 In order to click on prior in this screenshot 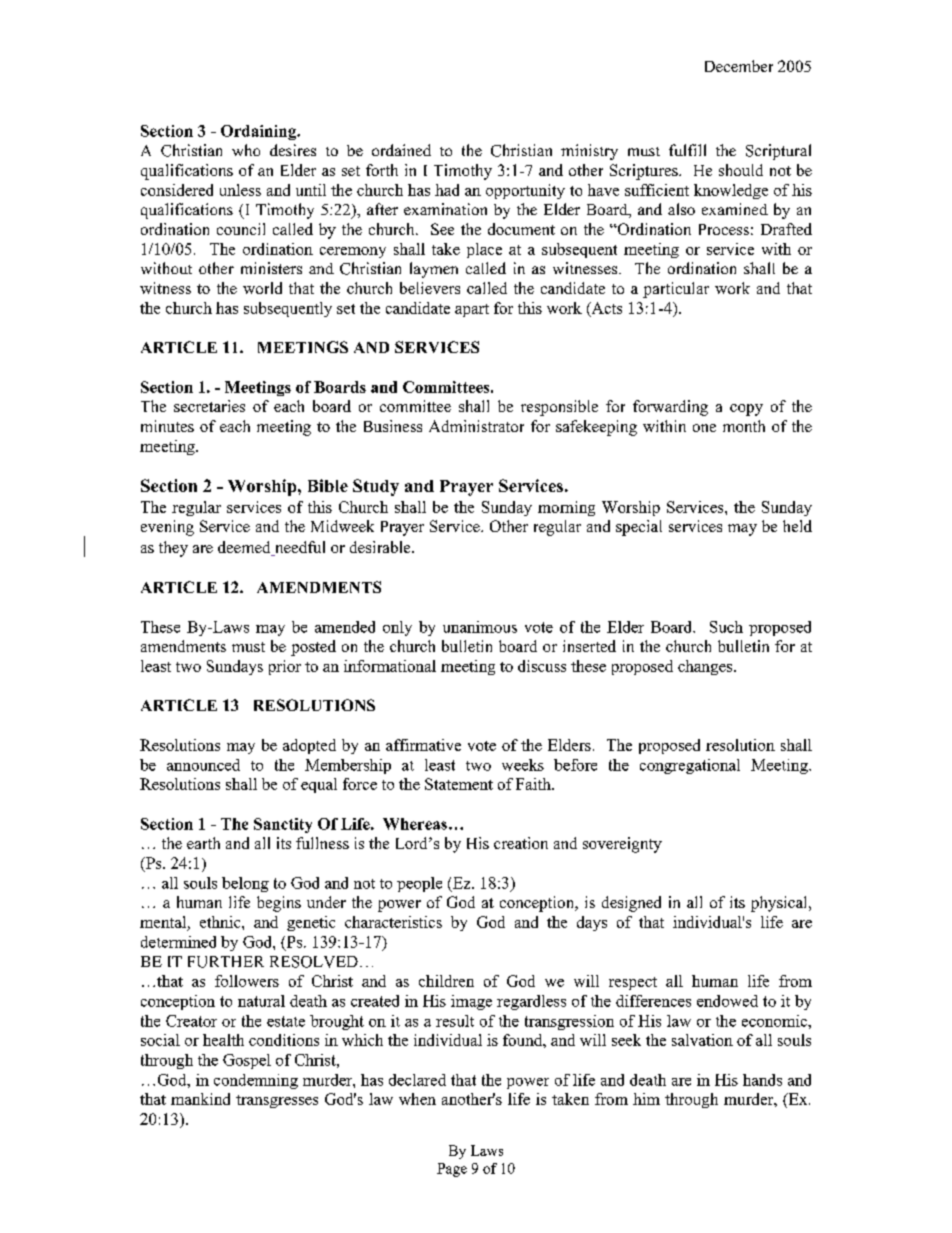, I will do `click(285, 667)`.
